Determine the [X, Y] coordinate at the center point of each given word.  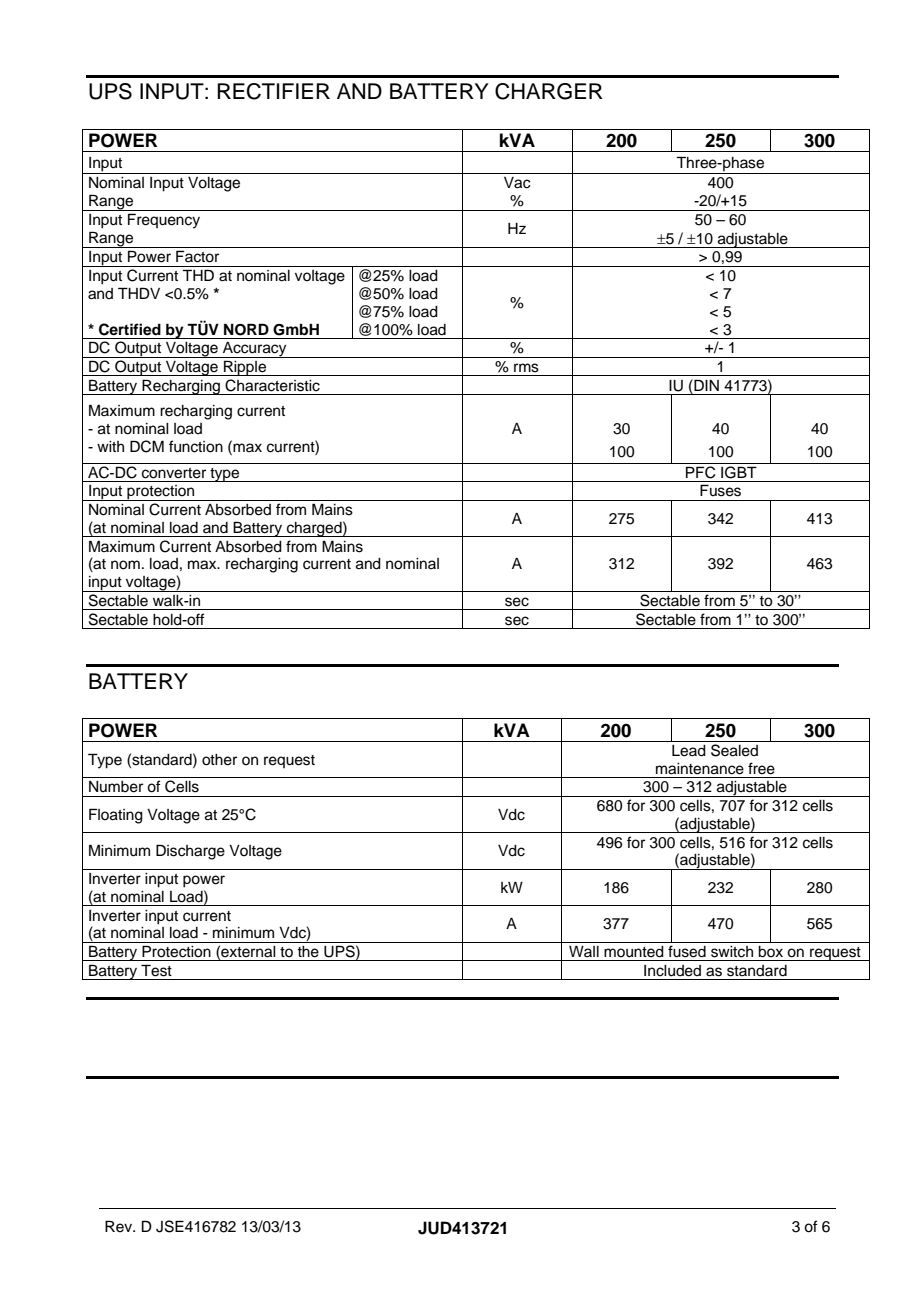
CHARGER [549, 91]
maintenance [700, 769]
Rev [120, 1226]
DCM [147, 446]
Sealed [734, 750]
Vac [517, 183]
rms [526, 368]
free [761, 768]
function [196, 446]
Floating [116, 816]
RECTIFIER [273, 91]
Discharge [190, 852]
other [219, 760]
